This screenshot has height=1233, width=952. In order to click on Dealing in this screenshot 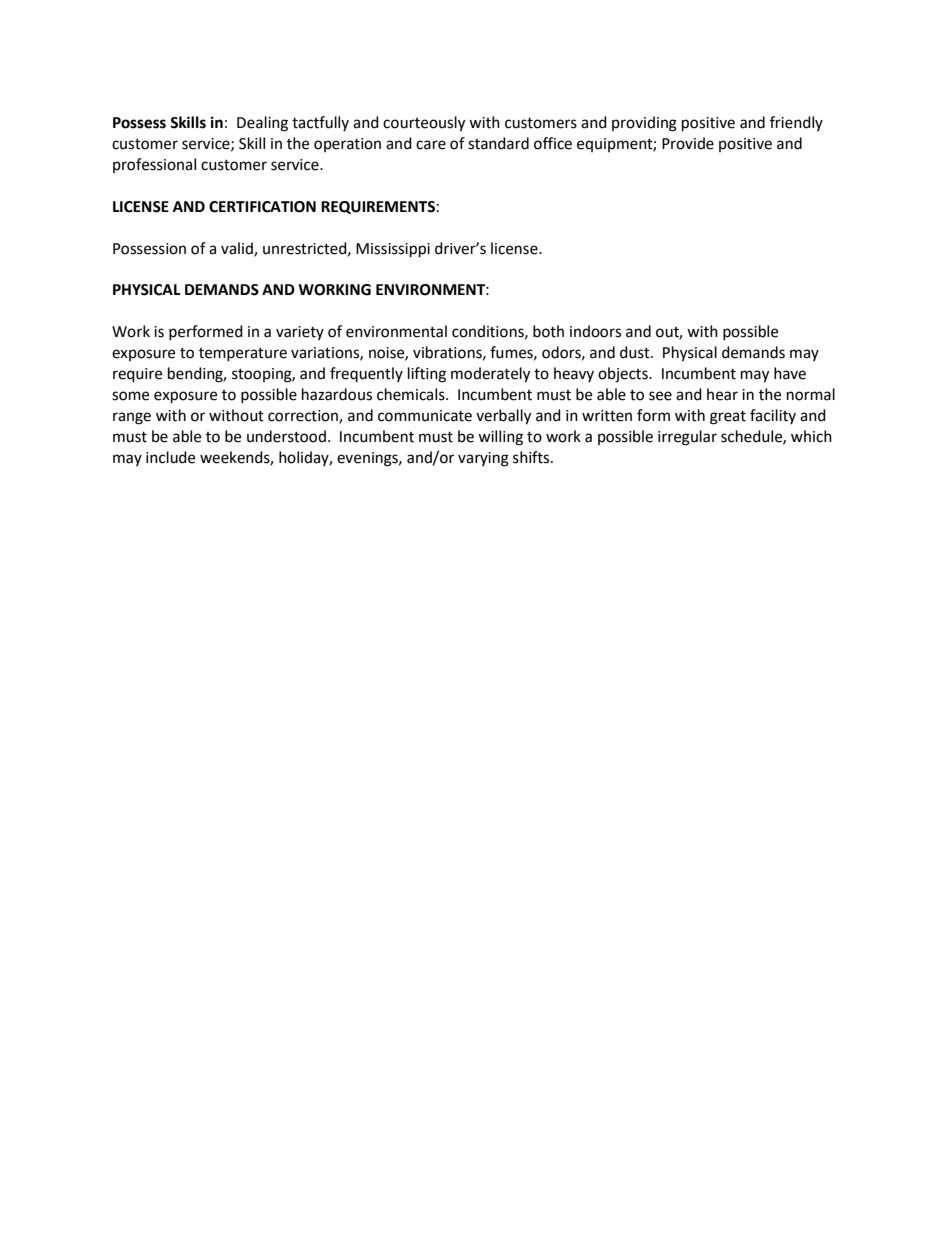, I will do `click(262, 124)`.
